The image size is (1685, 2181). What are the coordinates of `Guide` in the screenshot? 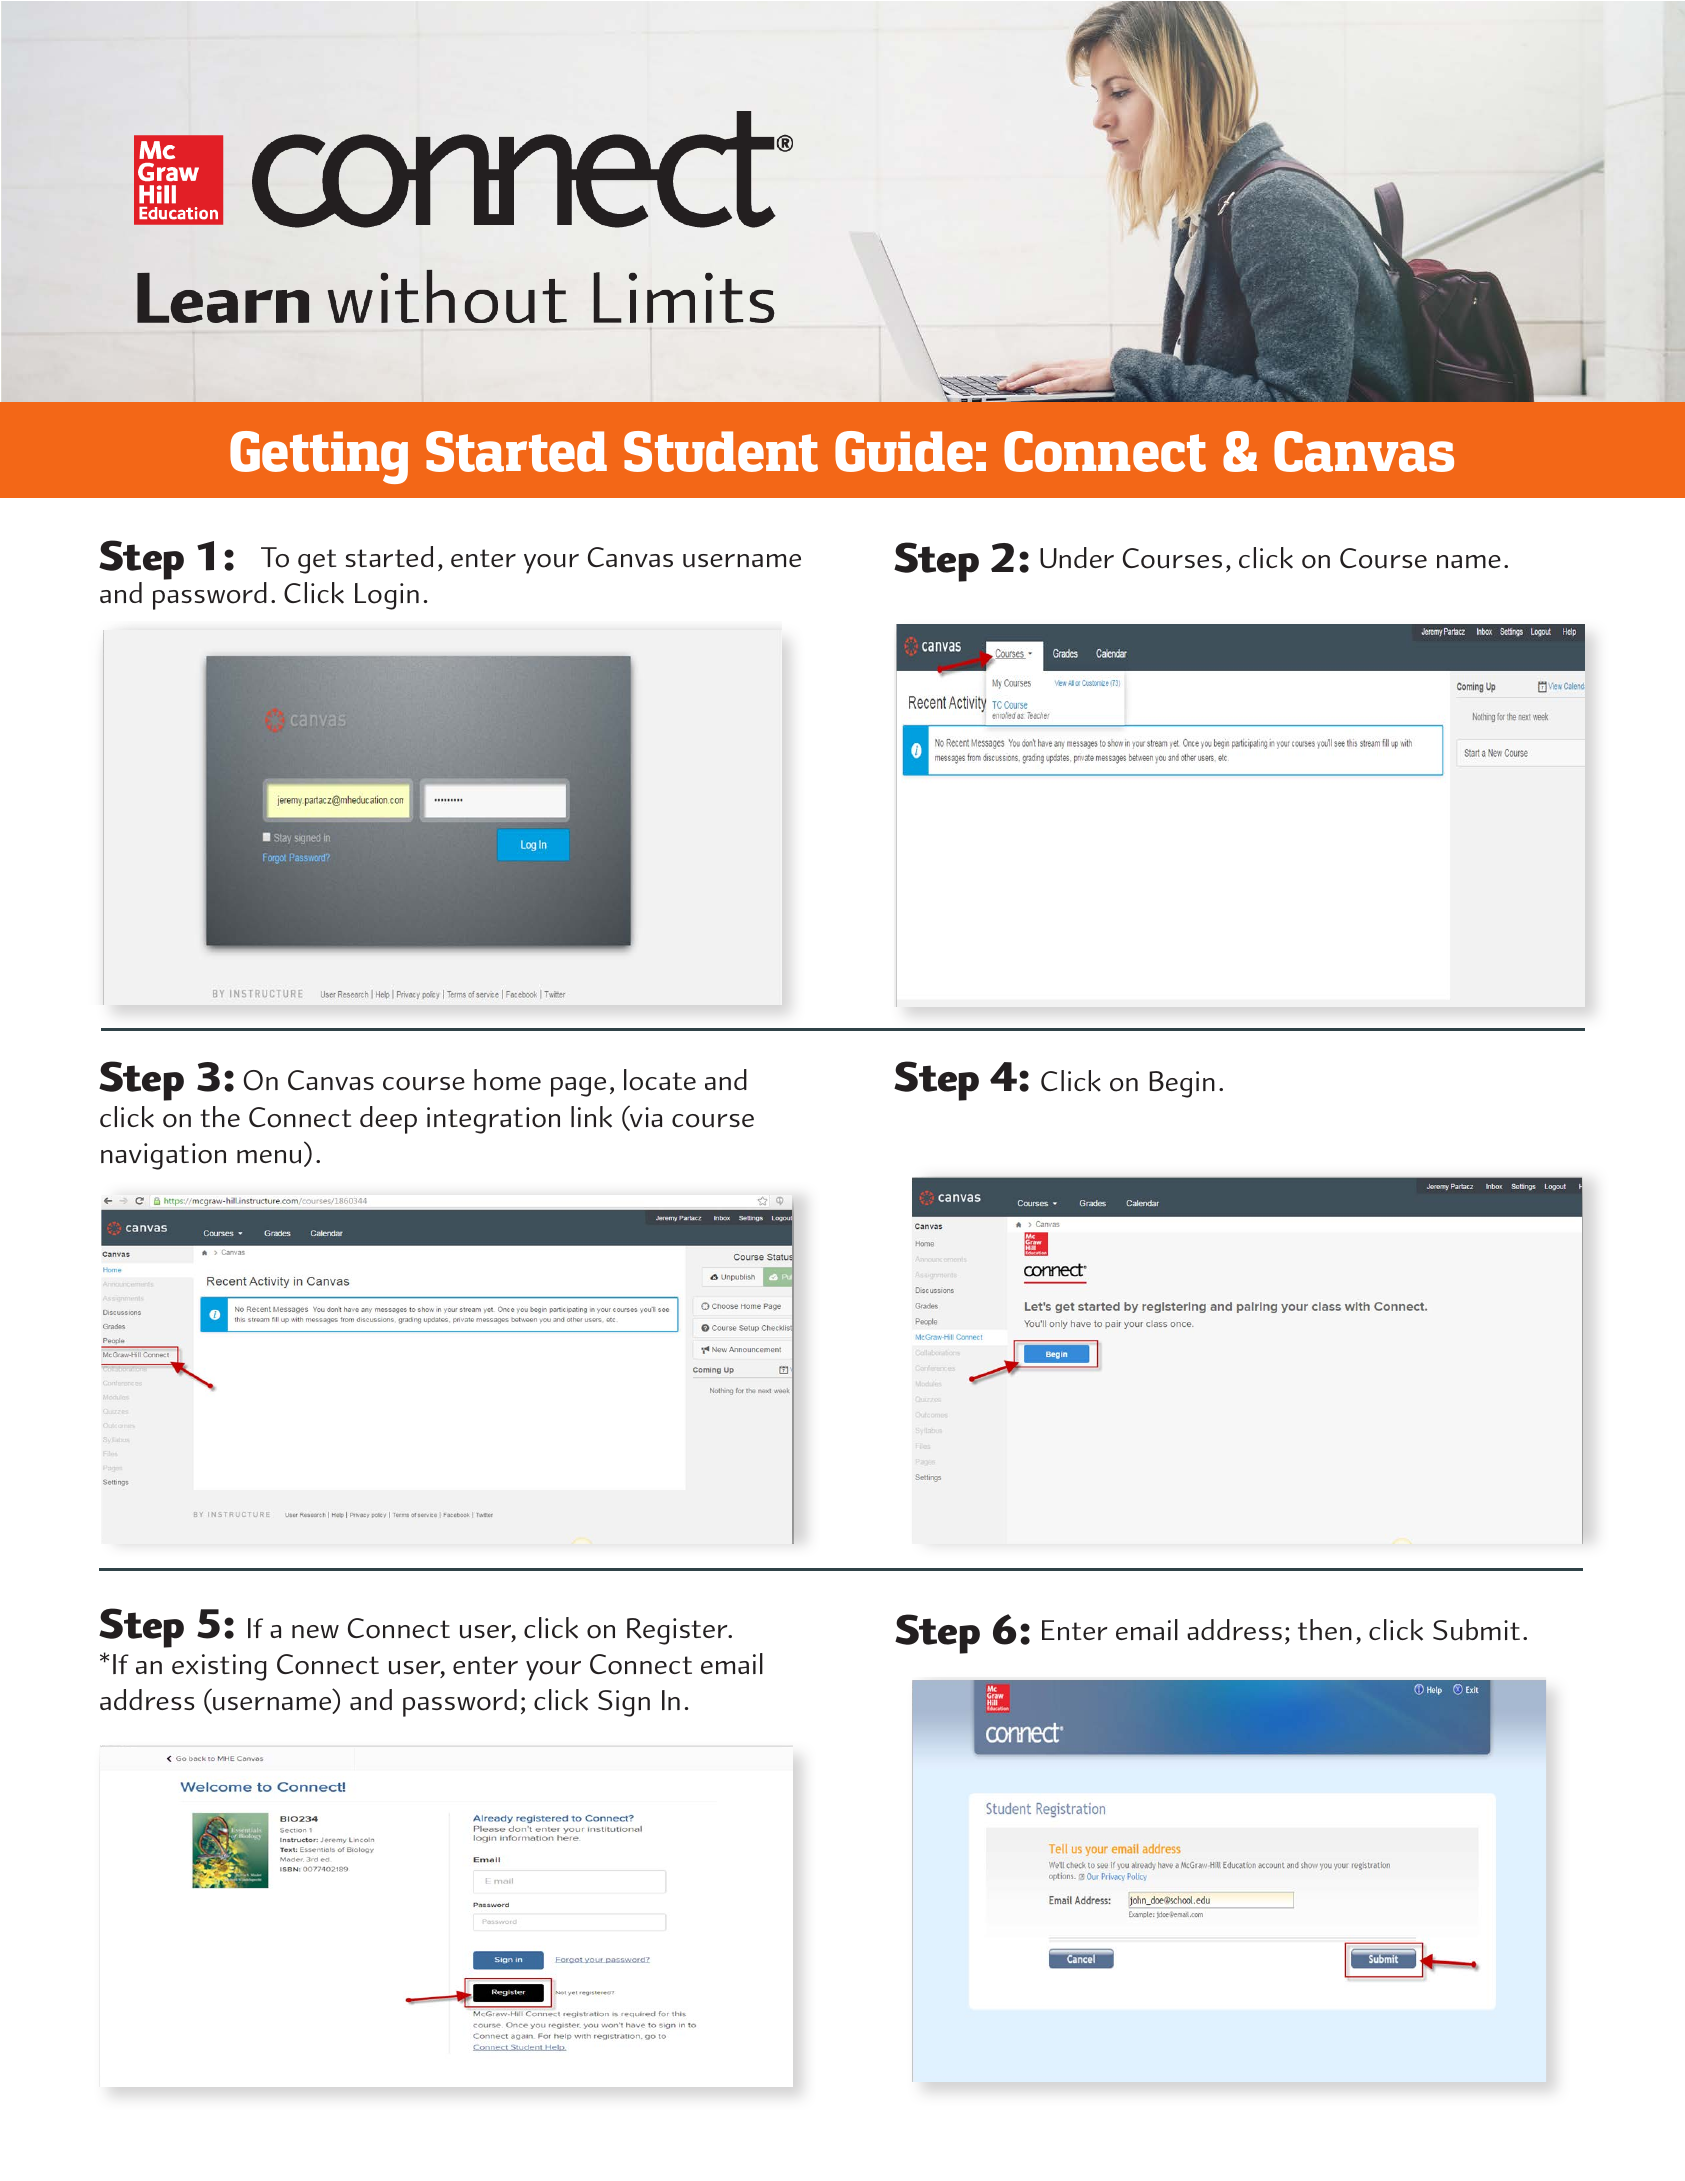 It's located at (904, 451).
